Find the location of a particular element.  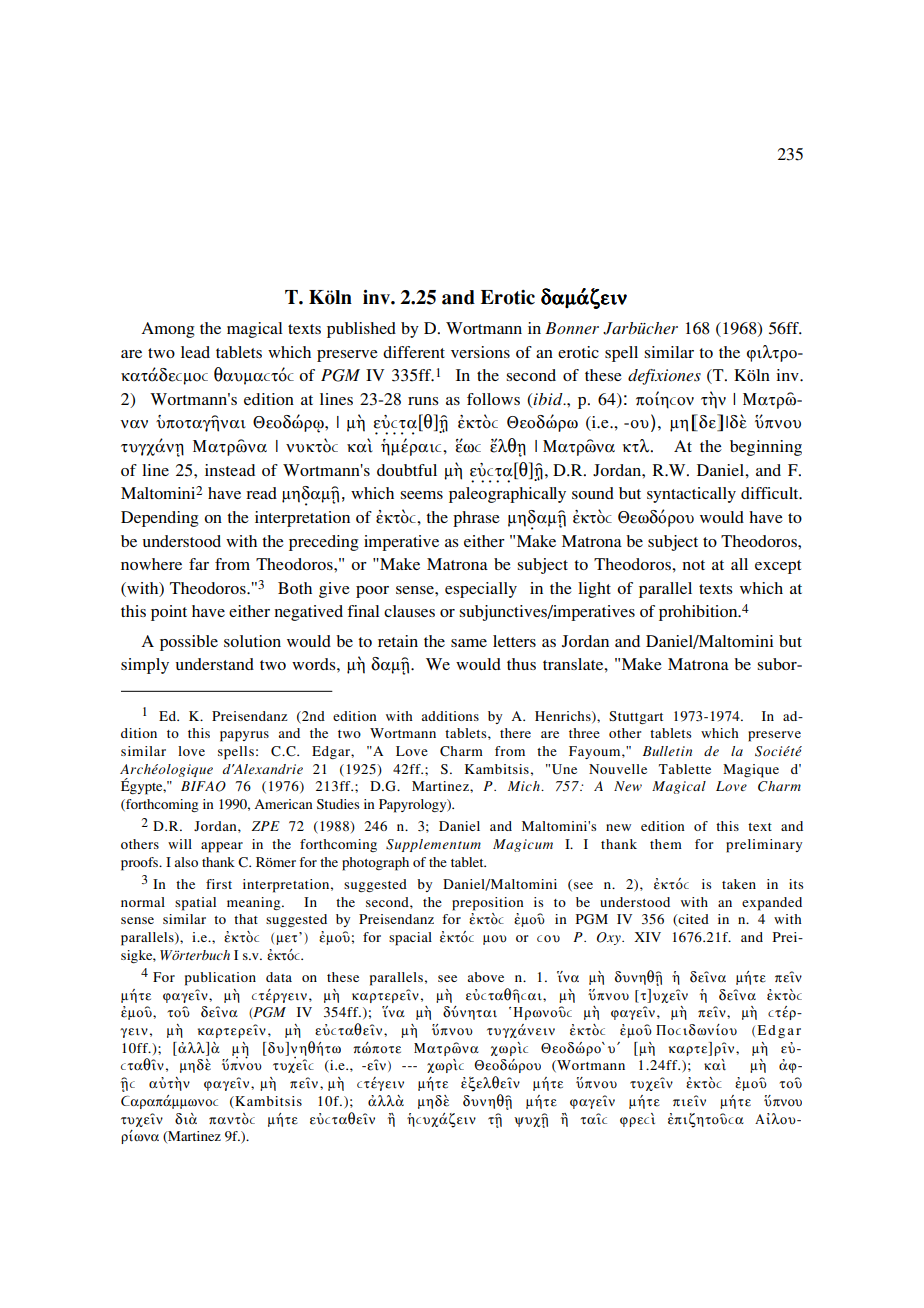

papyrus is located at coordinates (244, 736).
